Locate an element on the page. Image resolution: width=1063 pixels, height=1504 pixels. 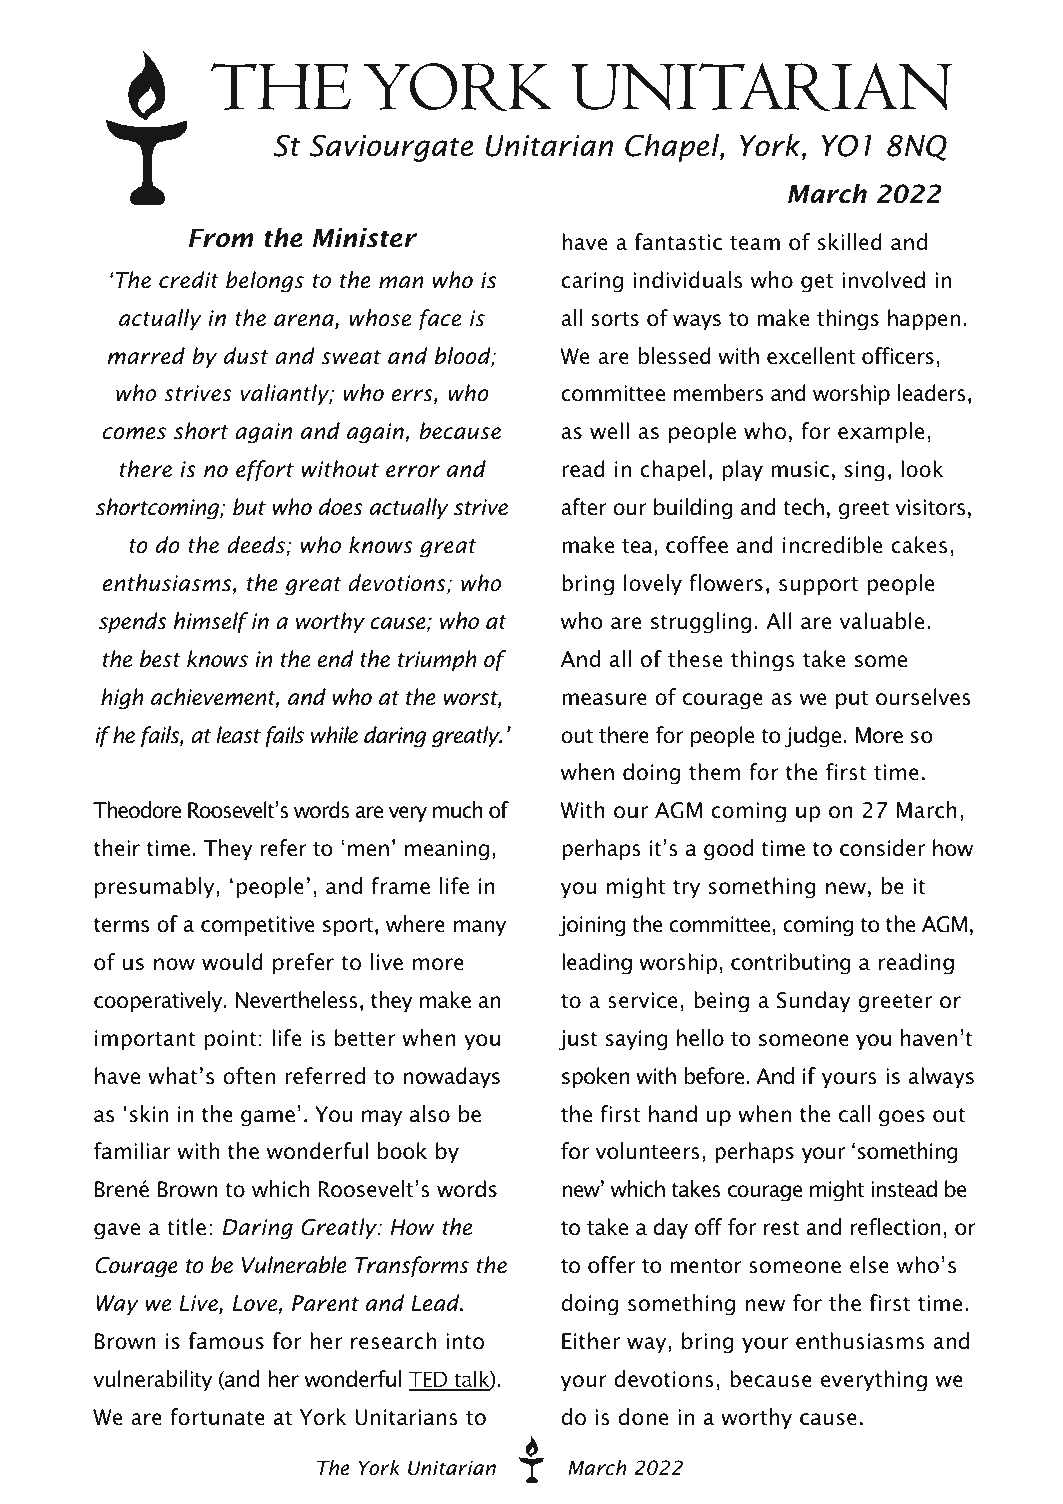
into is located at coordinates (465, 1341).
